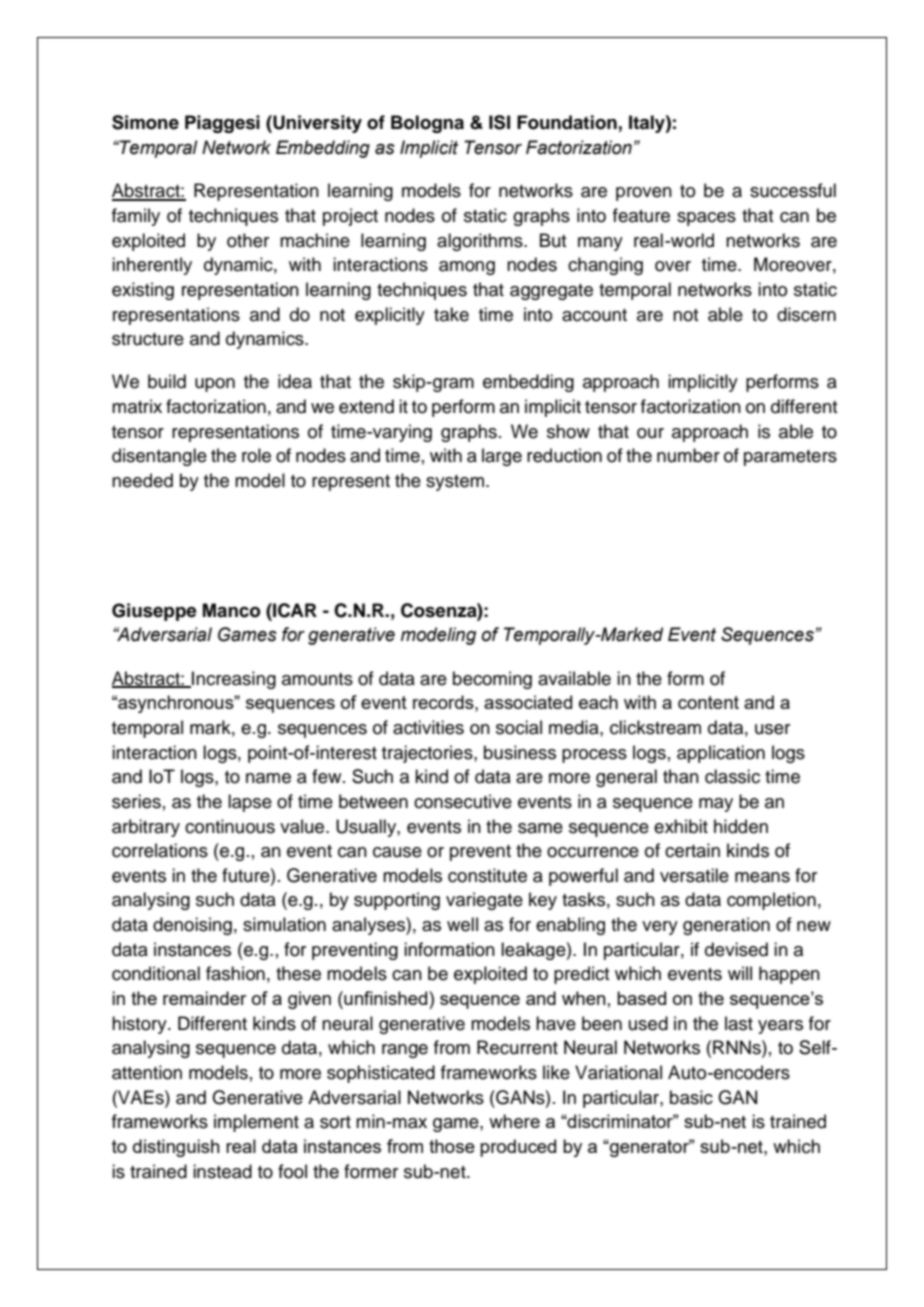 The width and height of the image is (924, 1307). I want to click on number, so click(688, 455).
